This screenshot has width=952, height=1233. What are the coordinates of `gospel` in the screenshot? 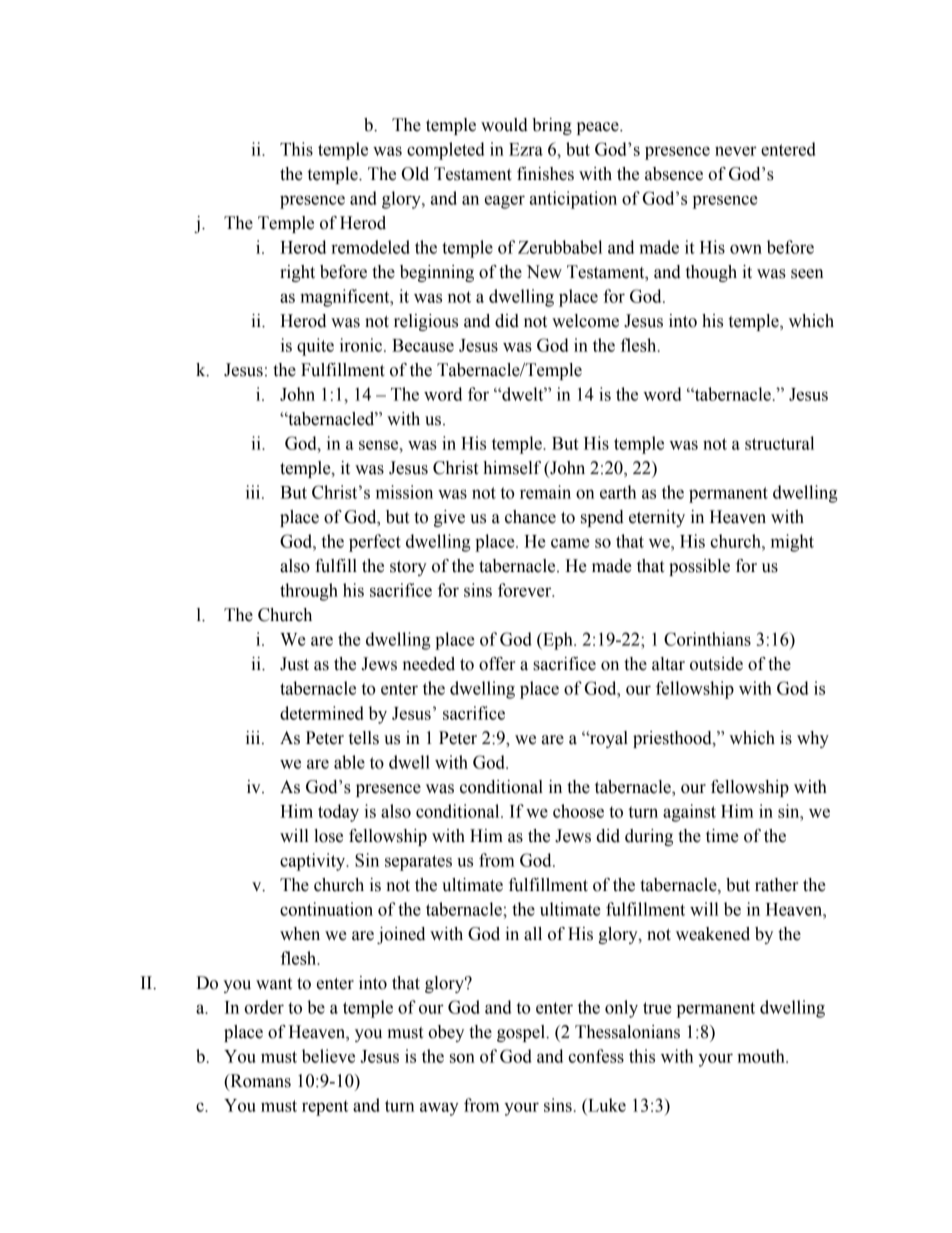 It's located at (522, 1033).
